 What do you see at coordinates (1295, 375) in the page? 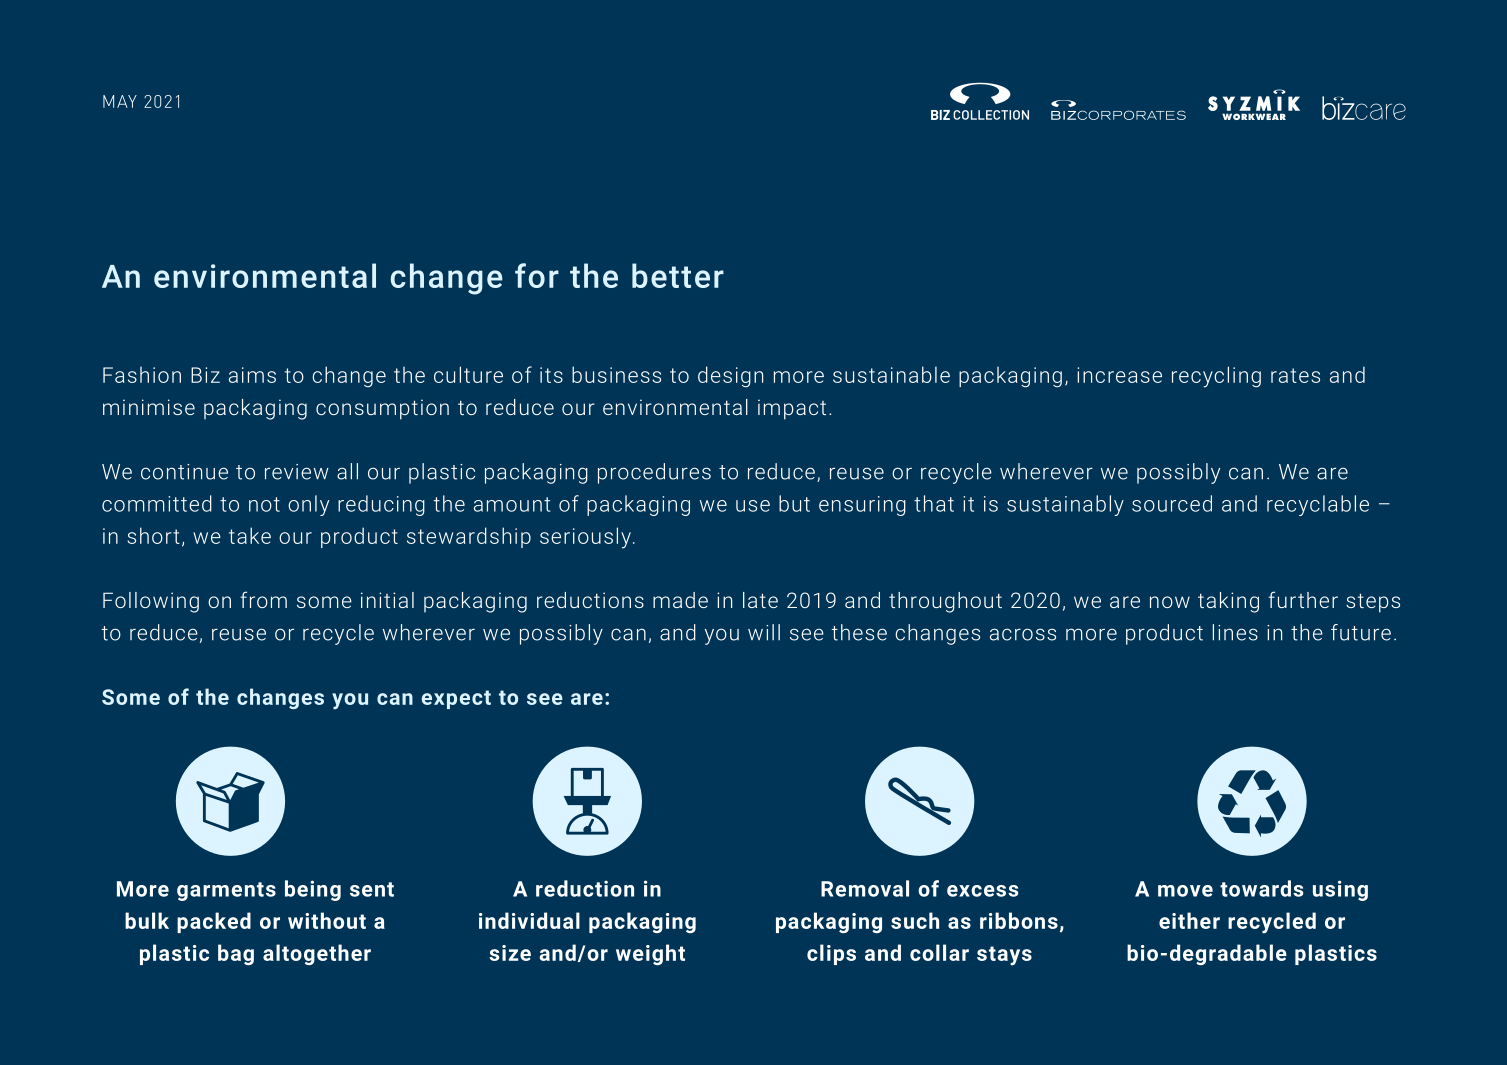
I see `rates` at bounding box center [1295, 375].
